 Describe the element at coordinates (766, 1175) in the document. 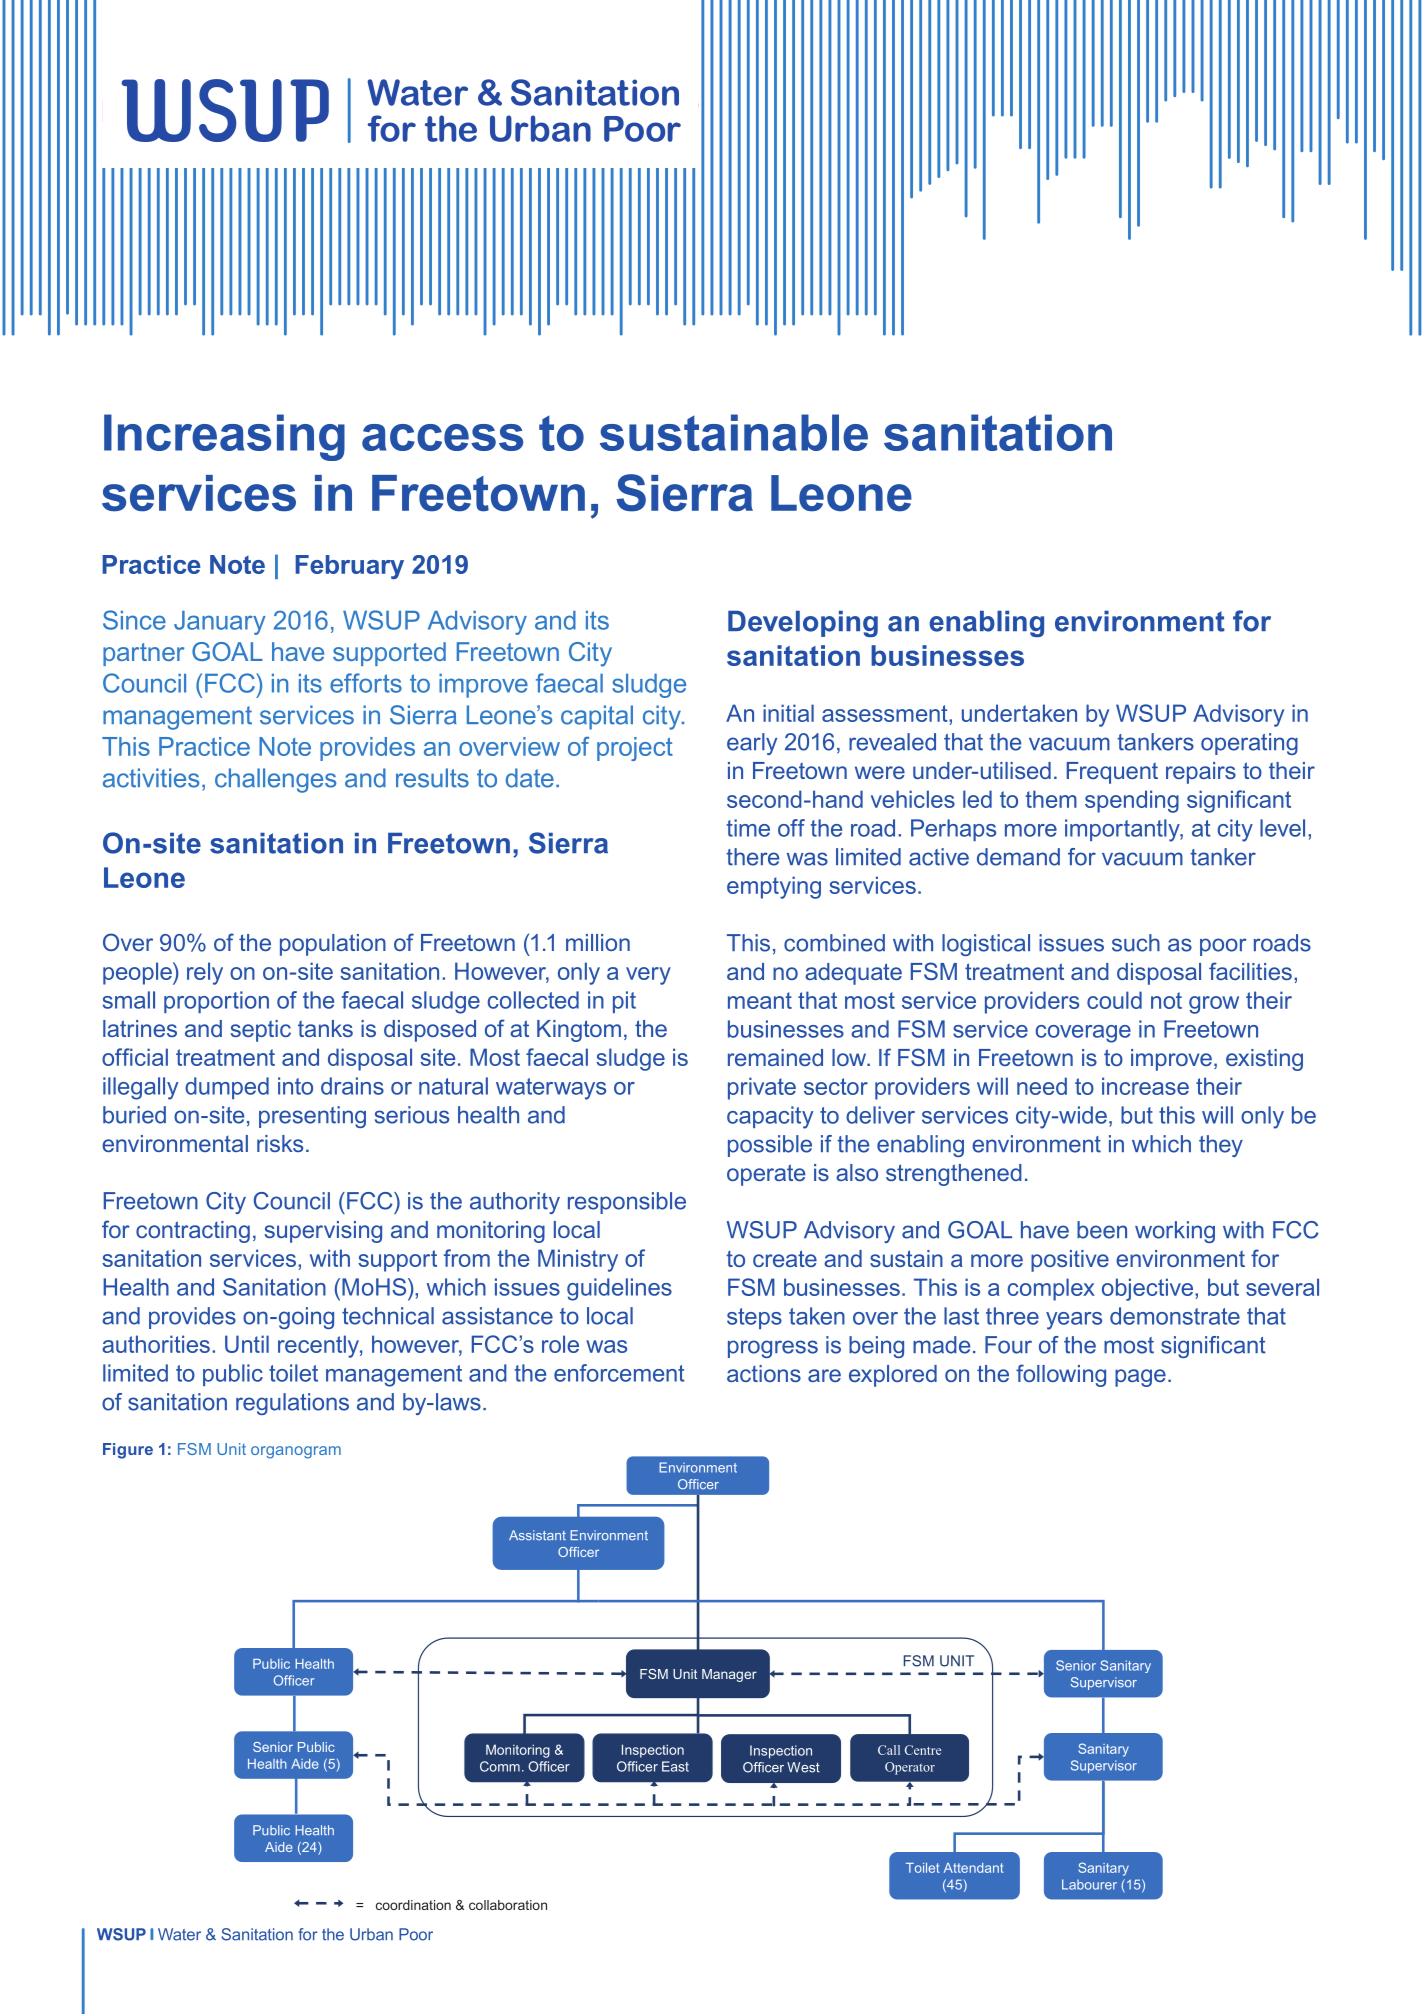

I see `operate` at that location.
